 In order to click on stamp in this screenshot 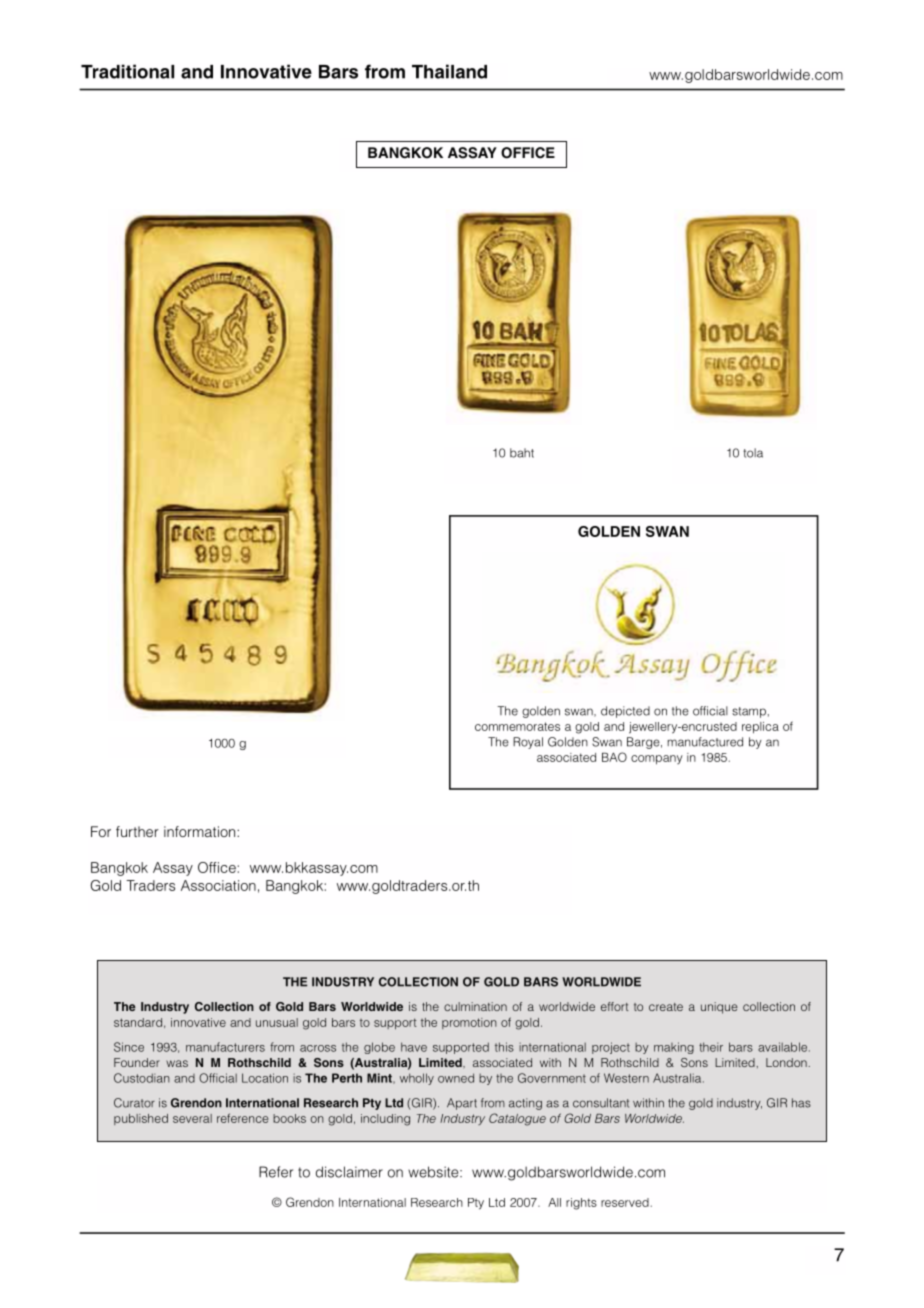, I will do `click(750, 712)`.
